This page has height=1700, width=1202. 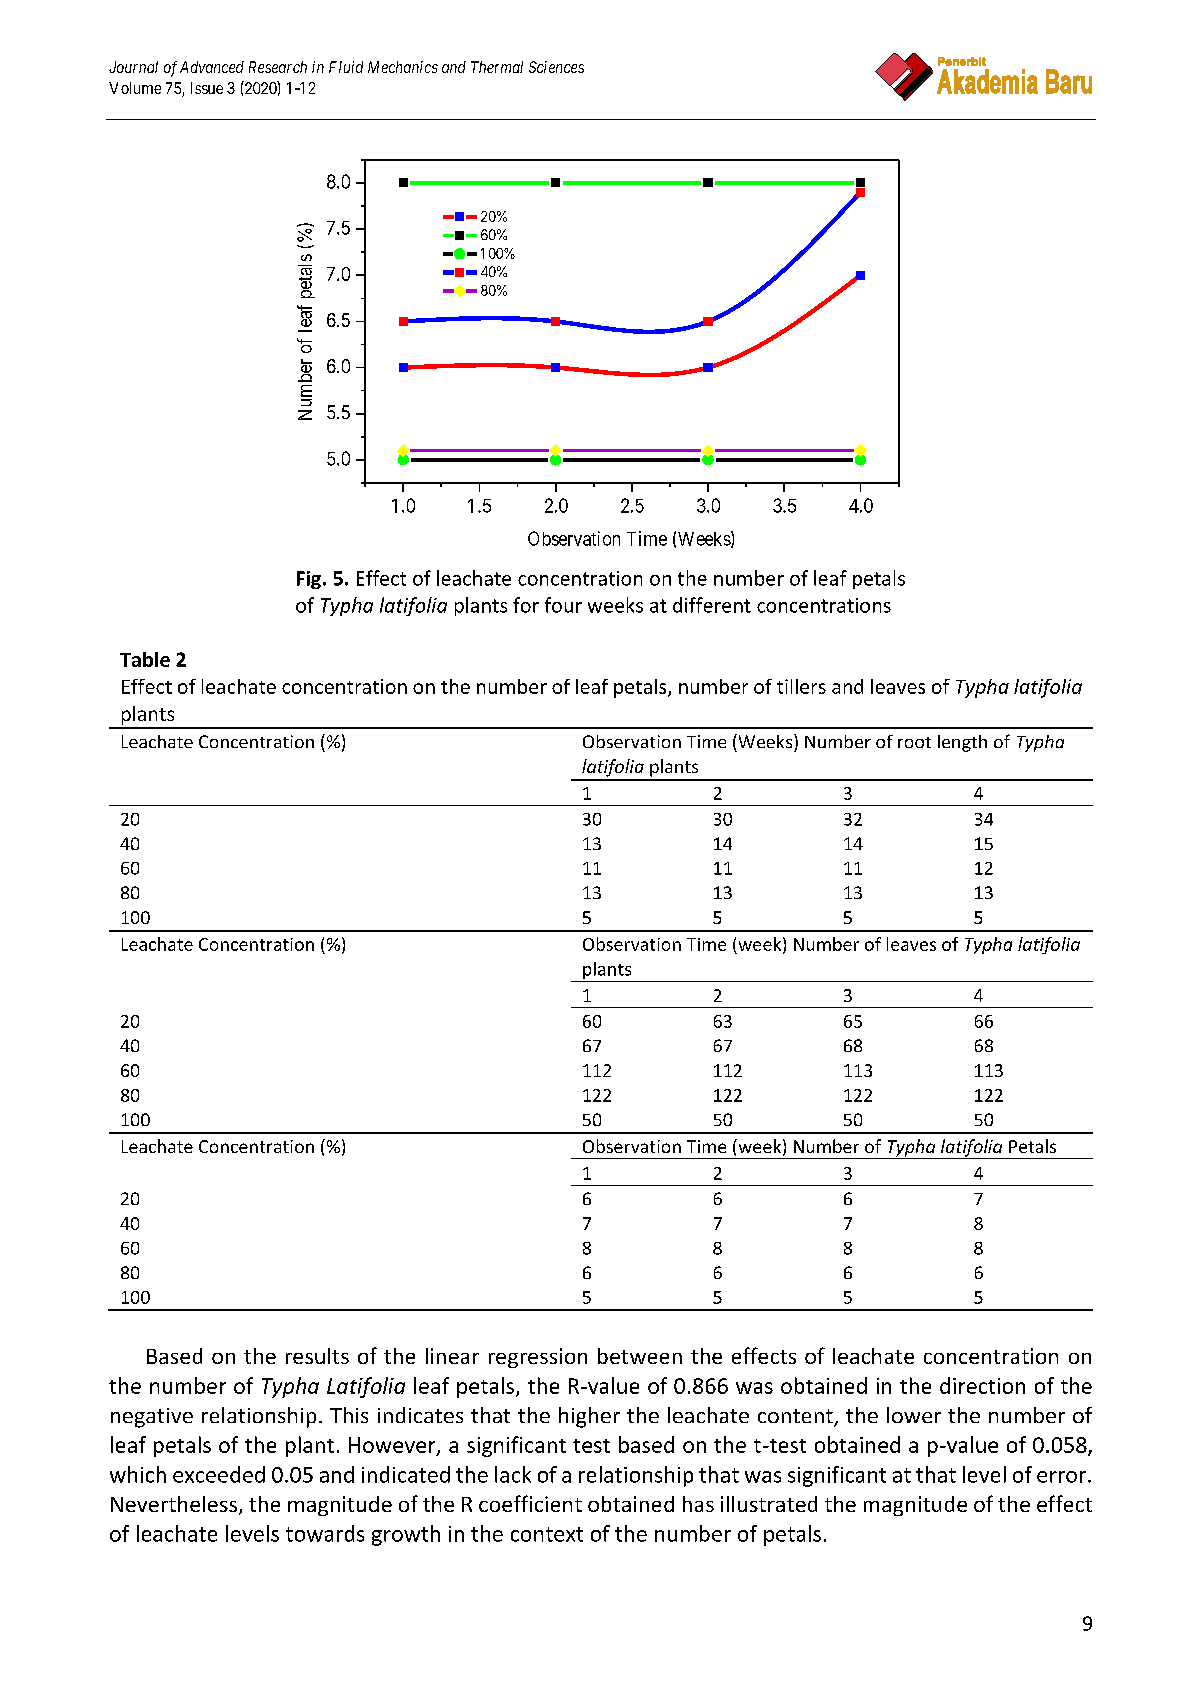 What do you see at coordinates (530, 1503) in the page?
I see `coefficient` at bounding box center [530, 1503].
